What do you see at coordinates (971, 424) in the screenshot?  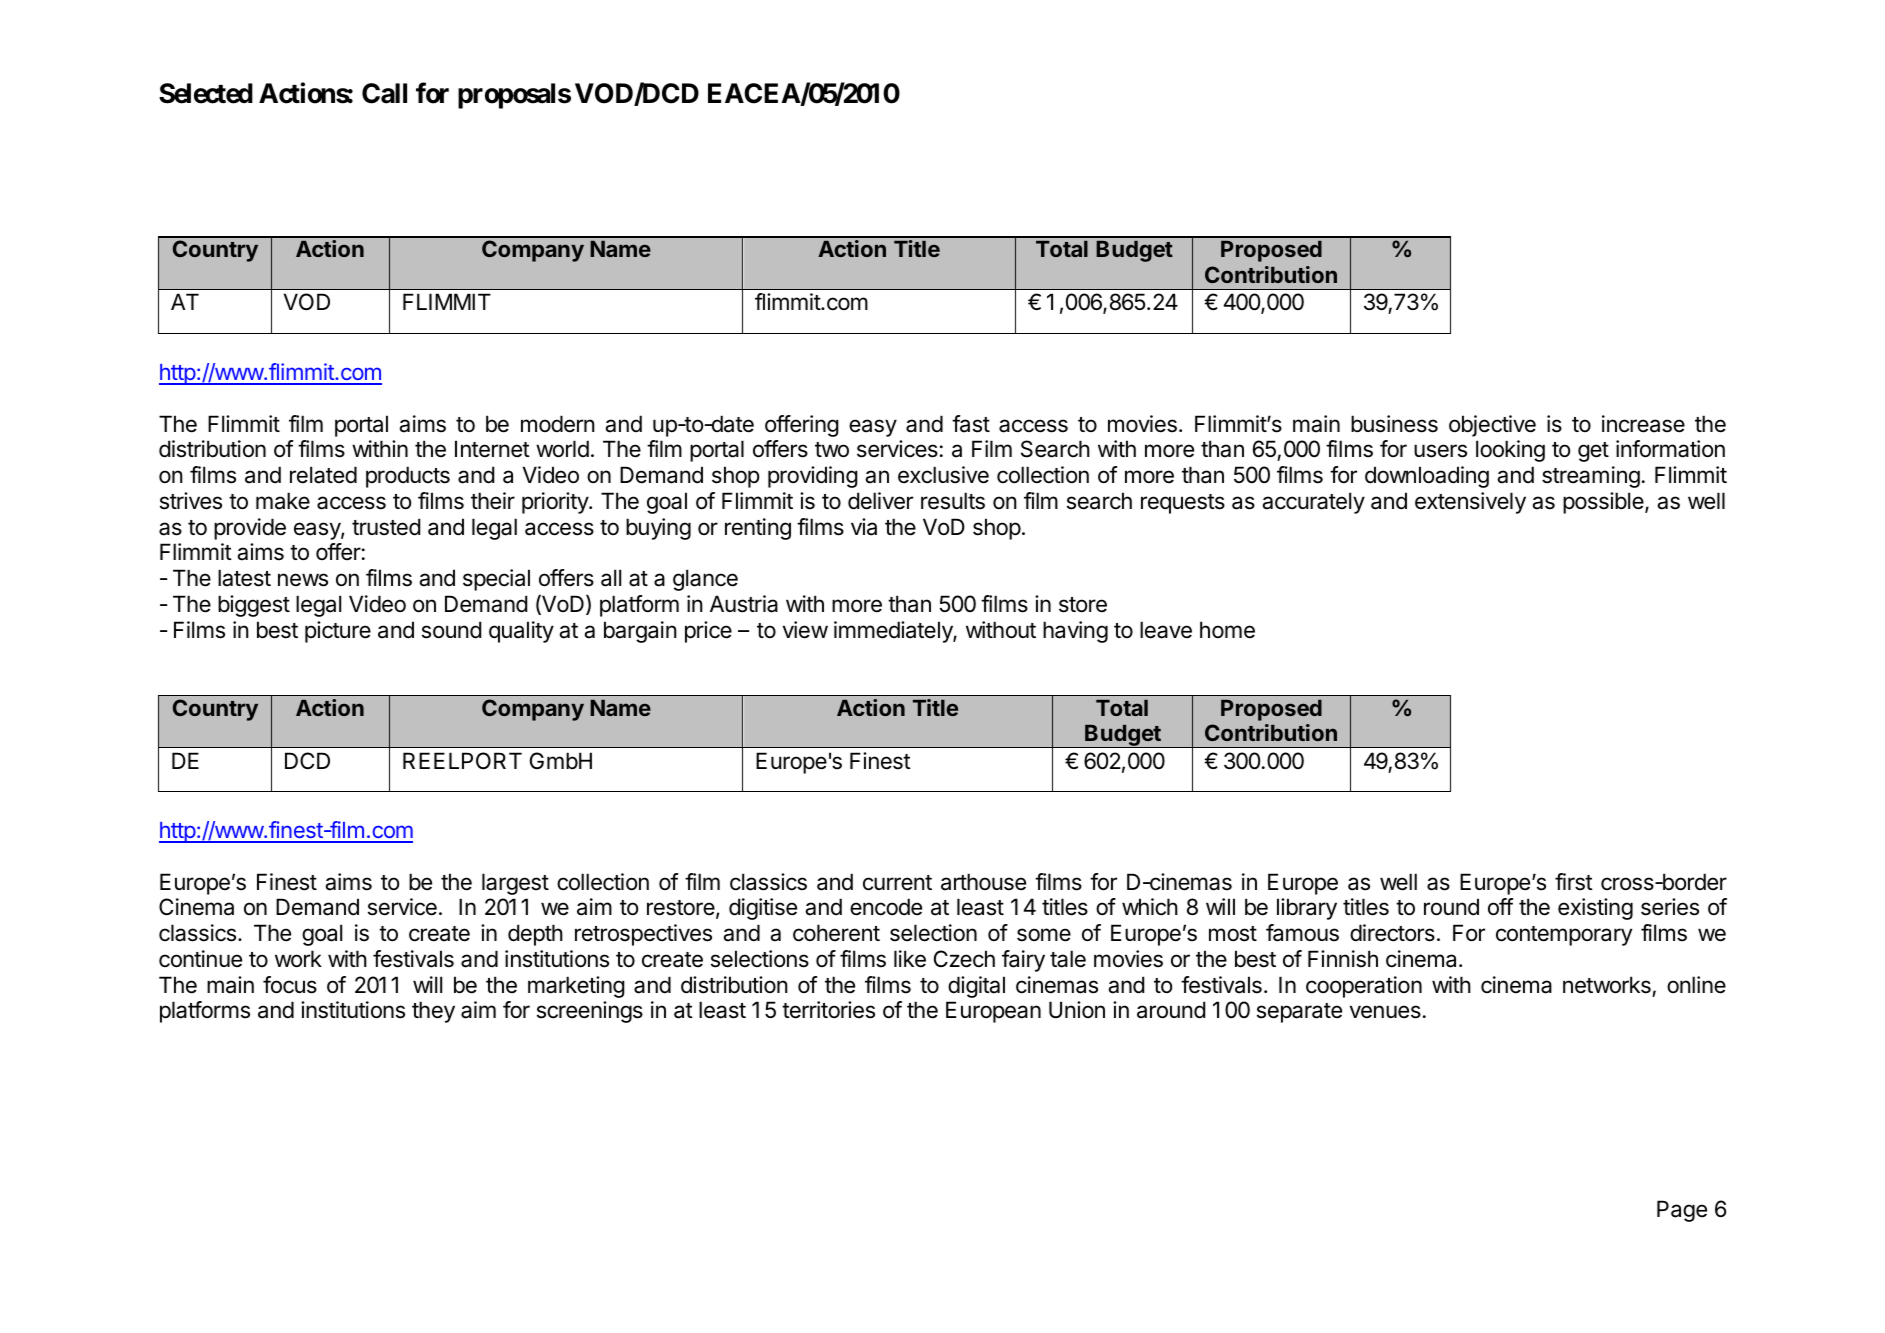 I see `fast` at bounding box center [971, 424].
